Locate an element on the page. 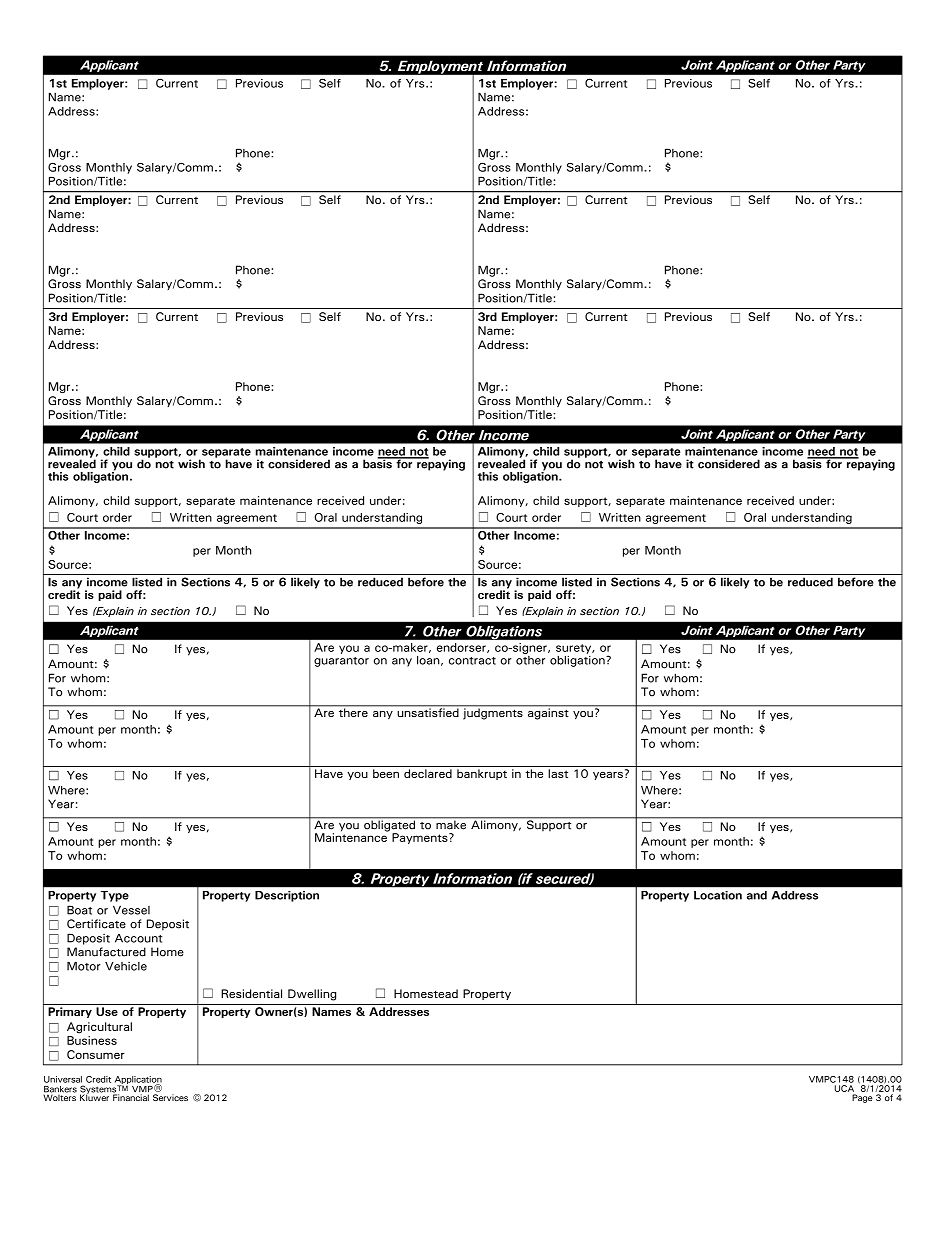 The height and width of the document is (1233, 952). Payments is located at coordinates (421, 838).
